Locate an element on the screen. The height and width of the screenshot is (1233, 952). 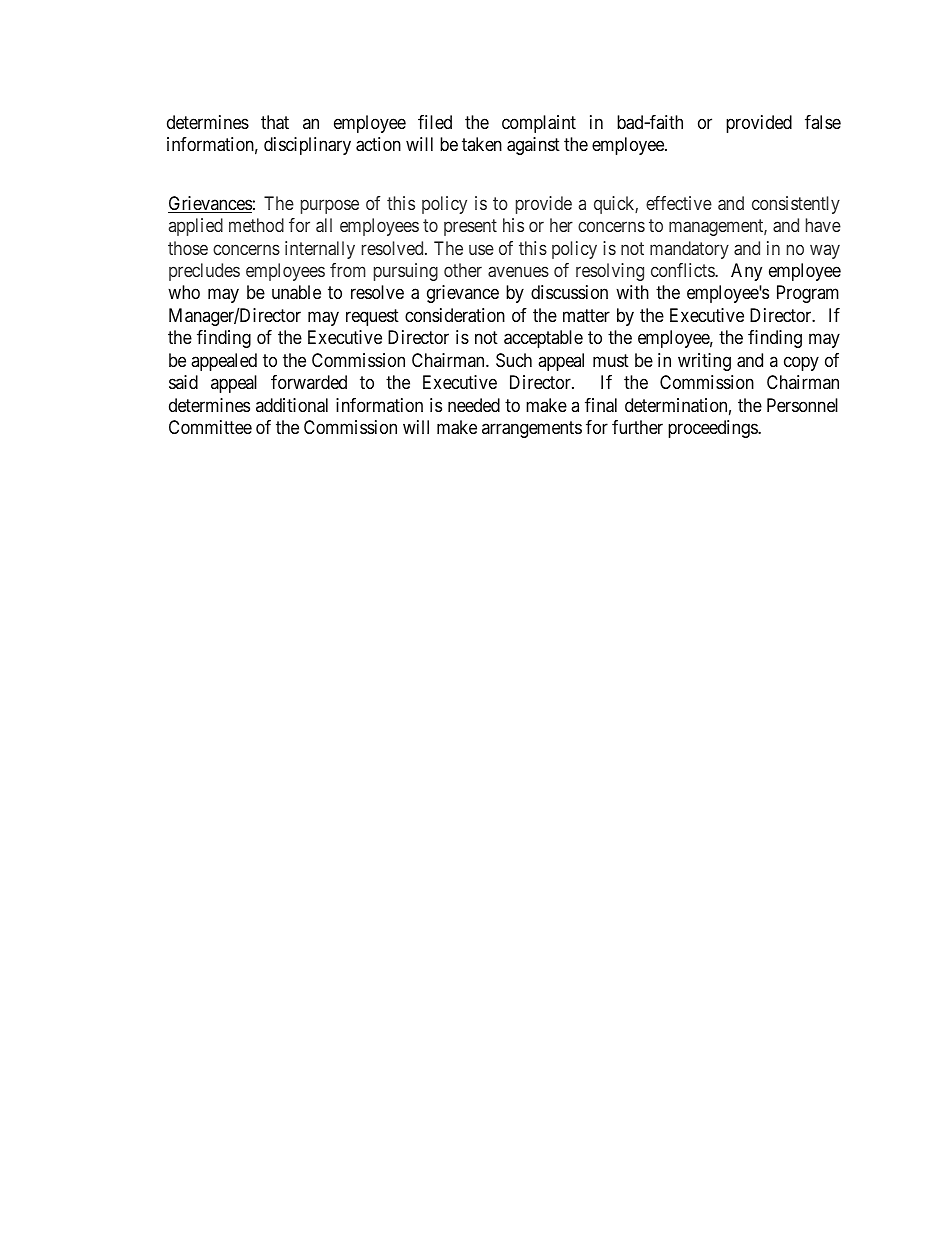
false is located at coordinates (823, 122).
